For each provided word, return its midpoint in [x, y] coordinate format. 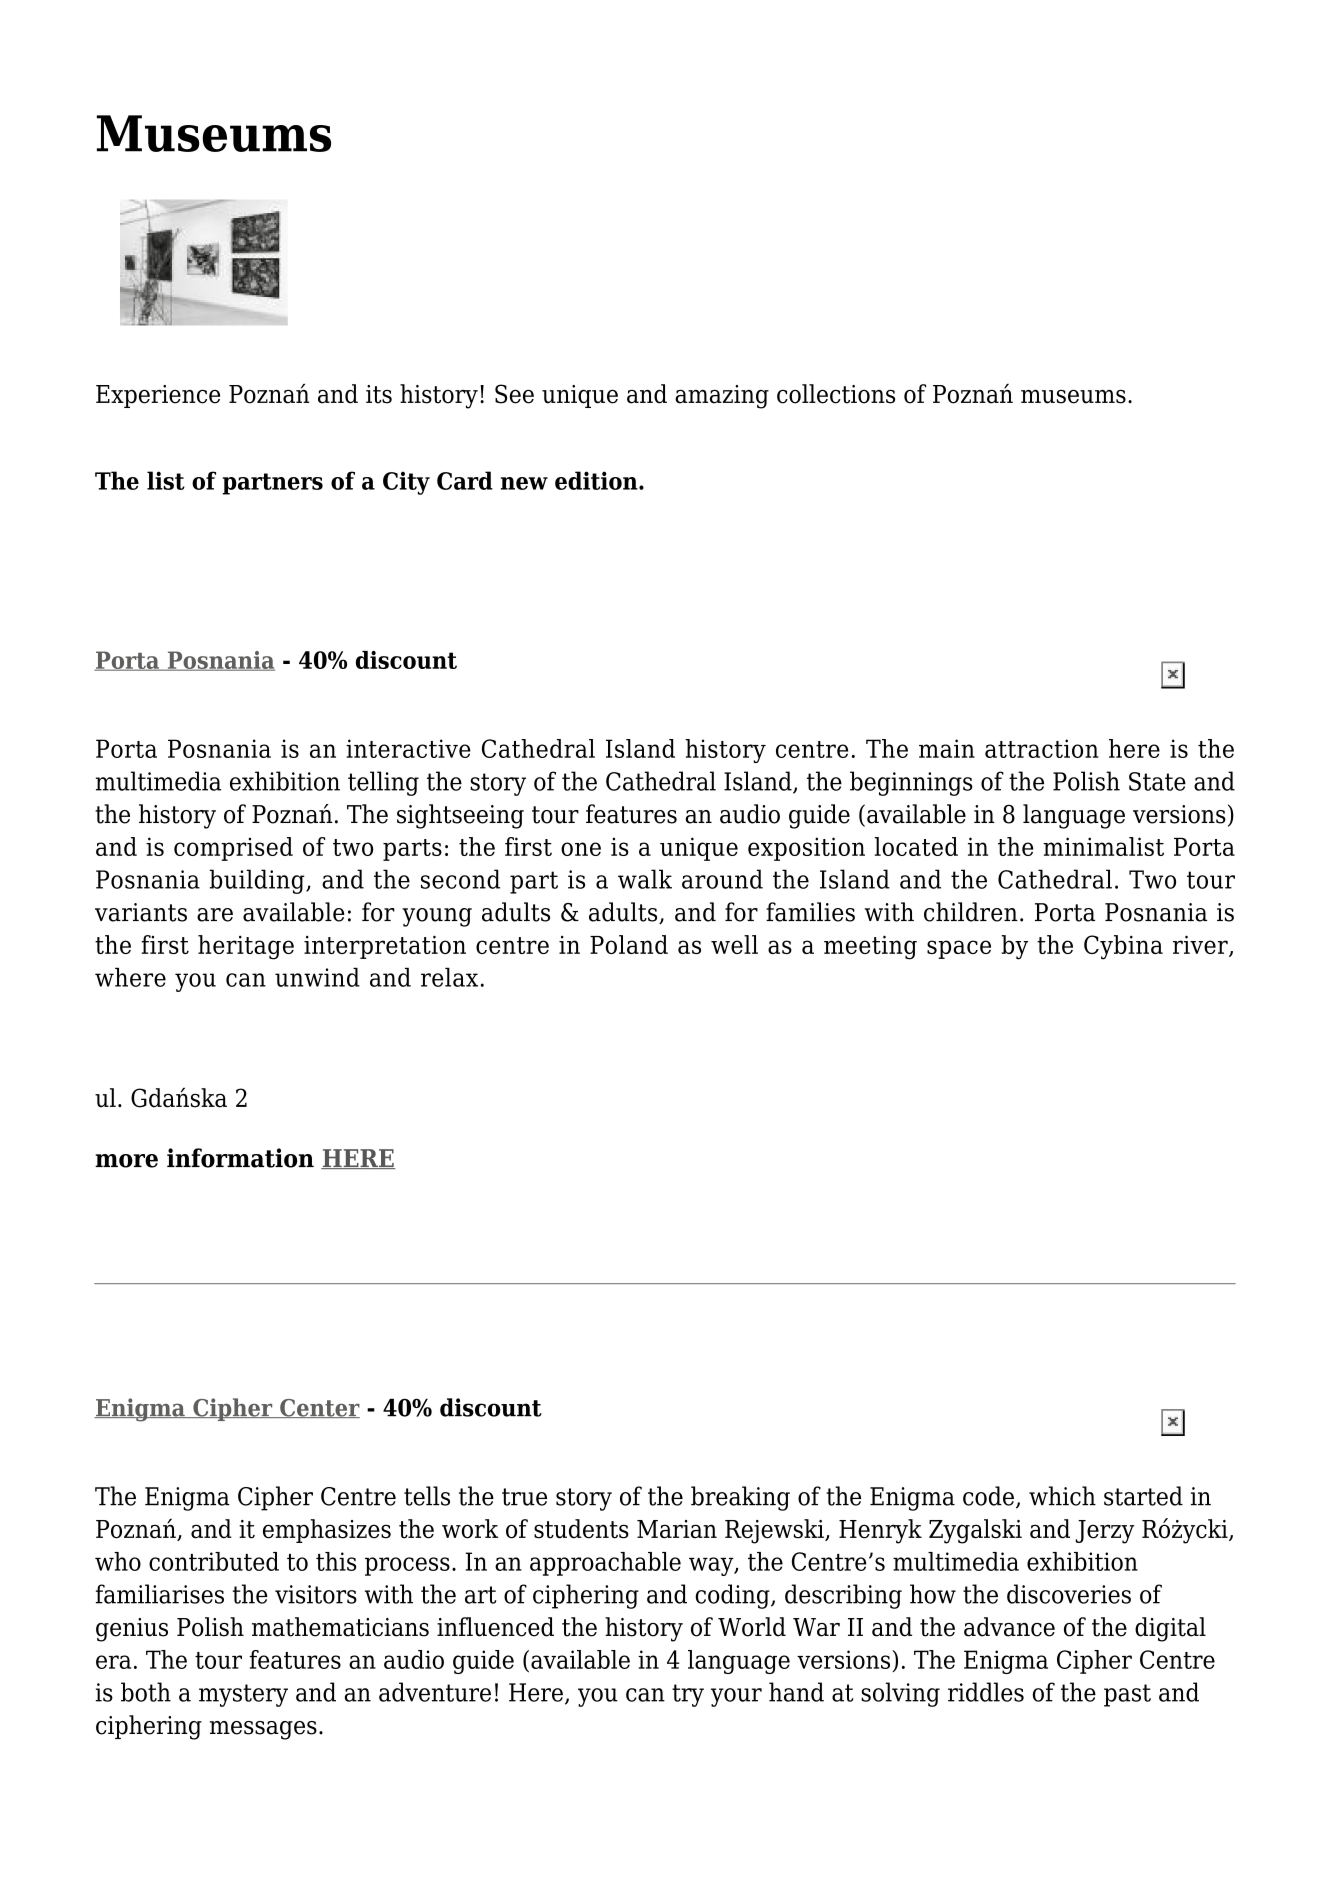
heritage [246, 947]
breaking [740, 1498]
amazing [722, 397]
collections [836, 394]
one [581, 849]
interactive [408, 748]
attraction [1042, 748]
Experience [158, 396]
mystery [243, 1695]
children [971, 912]
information [240, 1158]
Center [319, 1408]
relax [449, 977]
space [959, 949]
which [1062, 1496]
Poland [629, 944]
